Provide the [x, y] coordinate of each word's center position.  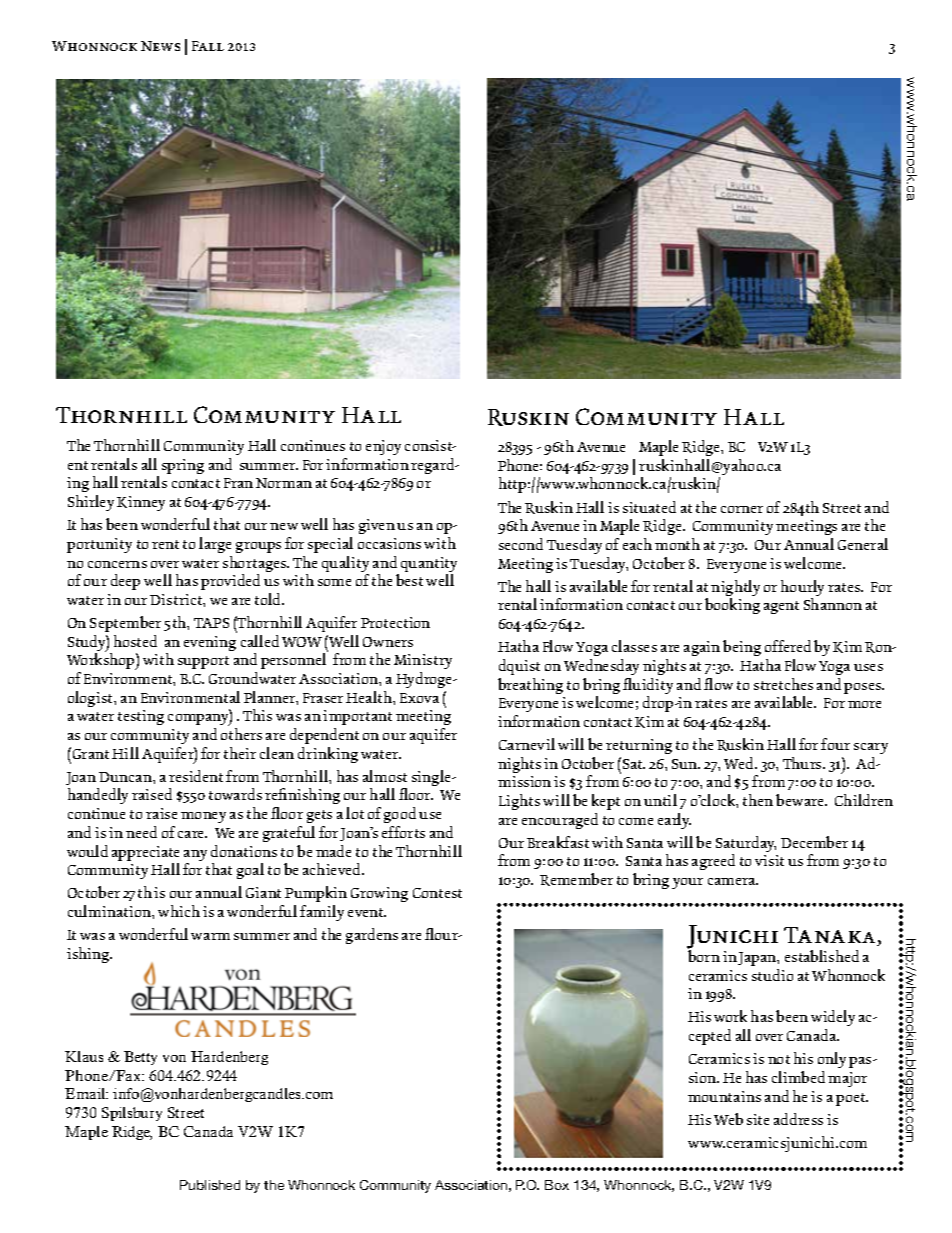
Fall [208, 46]
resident [196, 776]
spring [183, 466]
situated [649, 507]
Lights [519, 802]
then [758, 800]
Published [210, 1185]
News [160, 46]
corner [742, 509]
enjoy [383, 447]
